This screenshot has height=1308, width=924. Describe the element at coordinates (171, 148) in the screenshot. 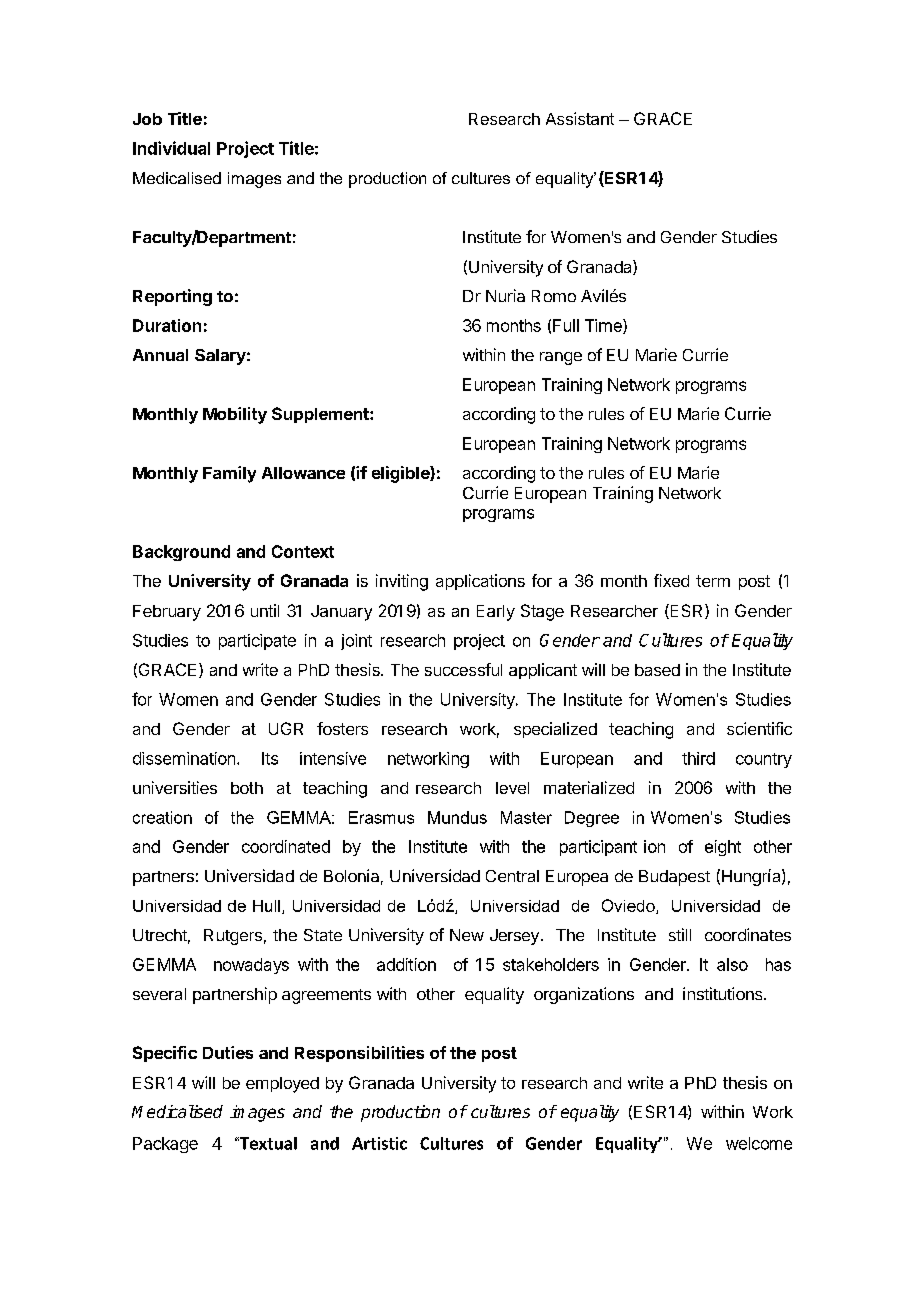

I see `Individual` at that location.
